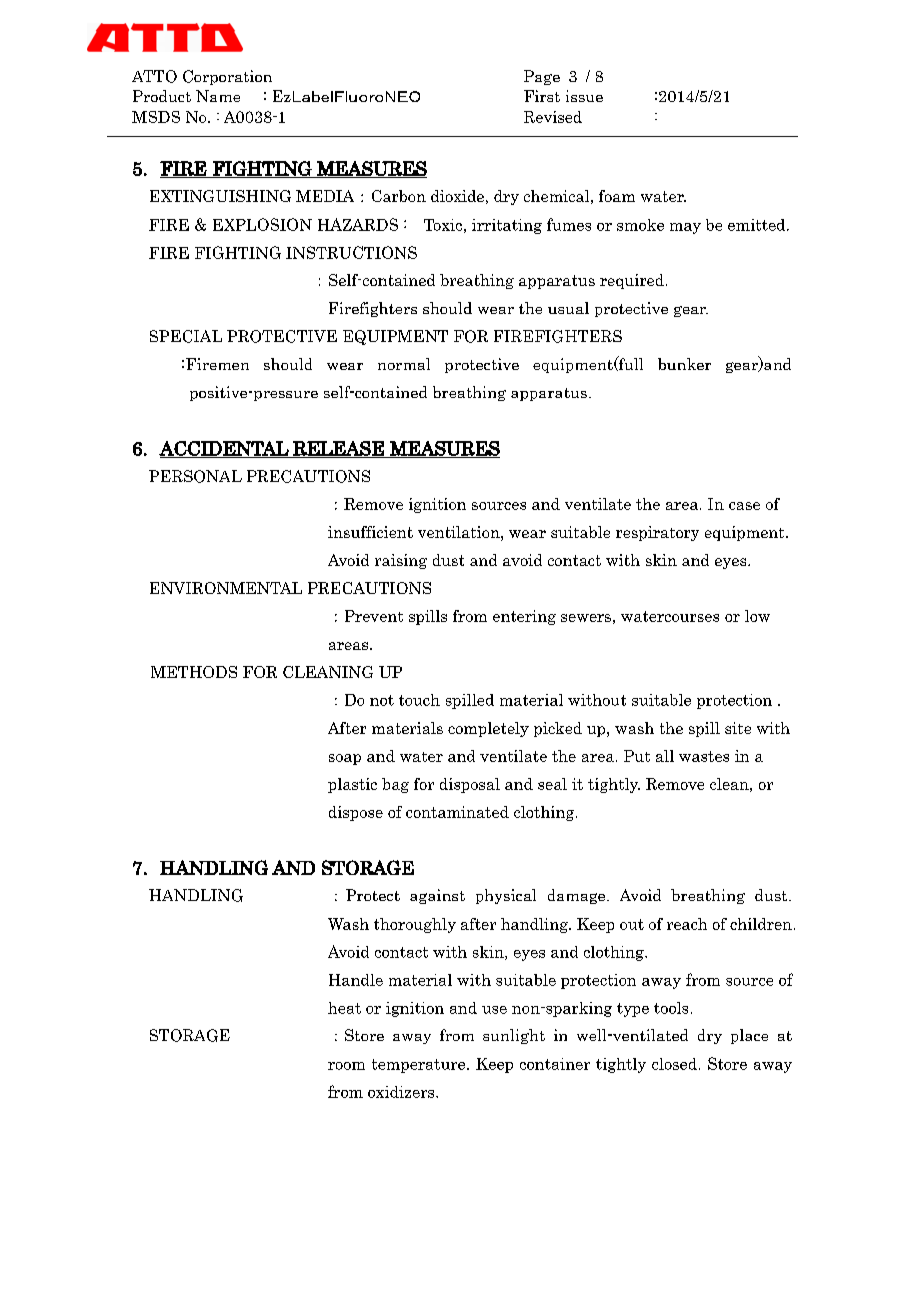  Describe the element at coordinates (404, 364) in the image. I see `normal` at that location.
